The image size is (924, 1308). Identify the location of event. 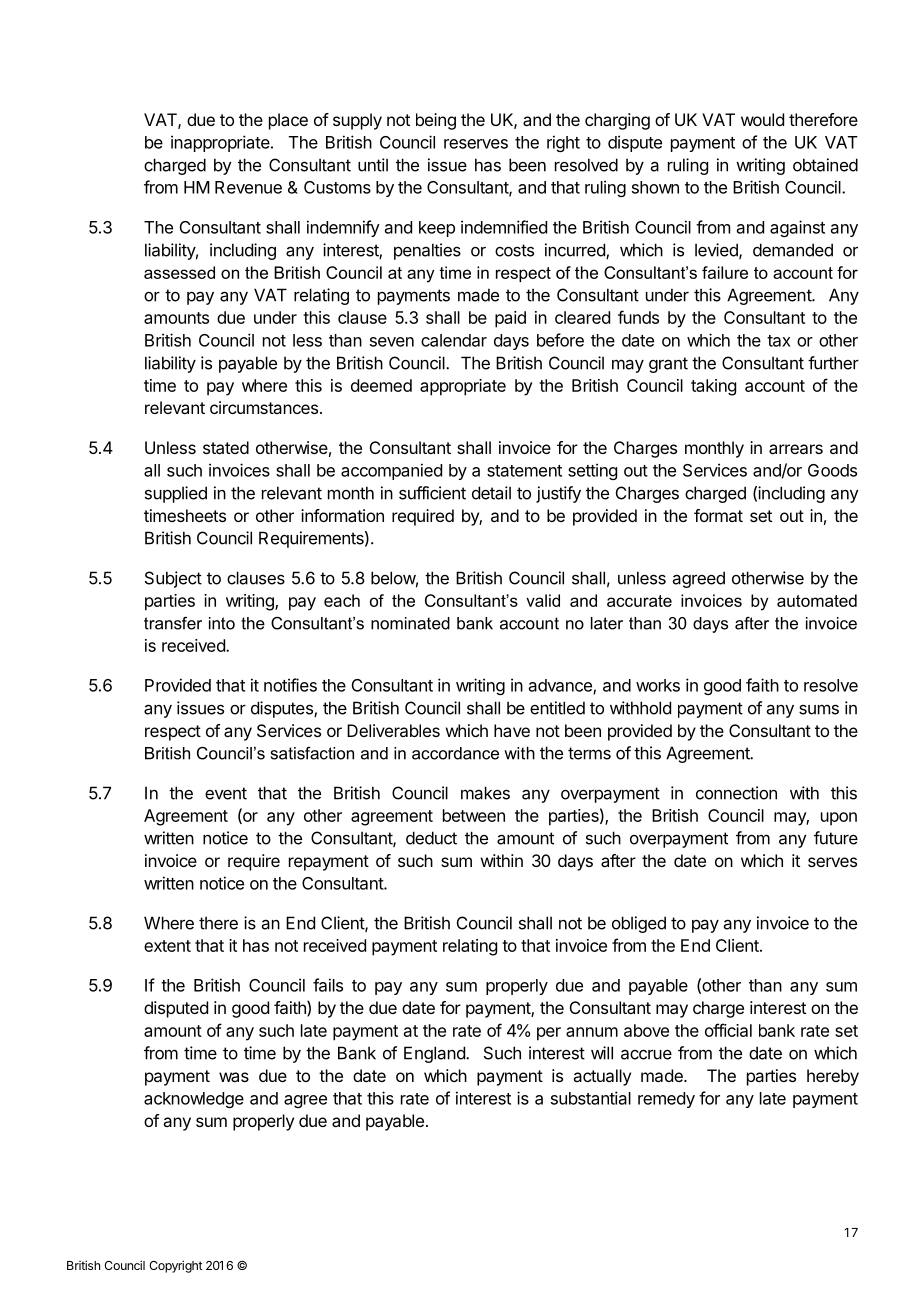
(226, 793).
